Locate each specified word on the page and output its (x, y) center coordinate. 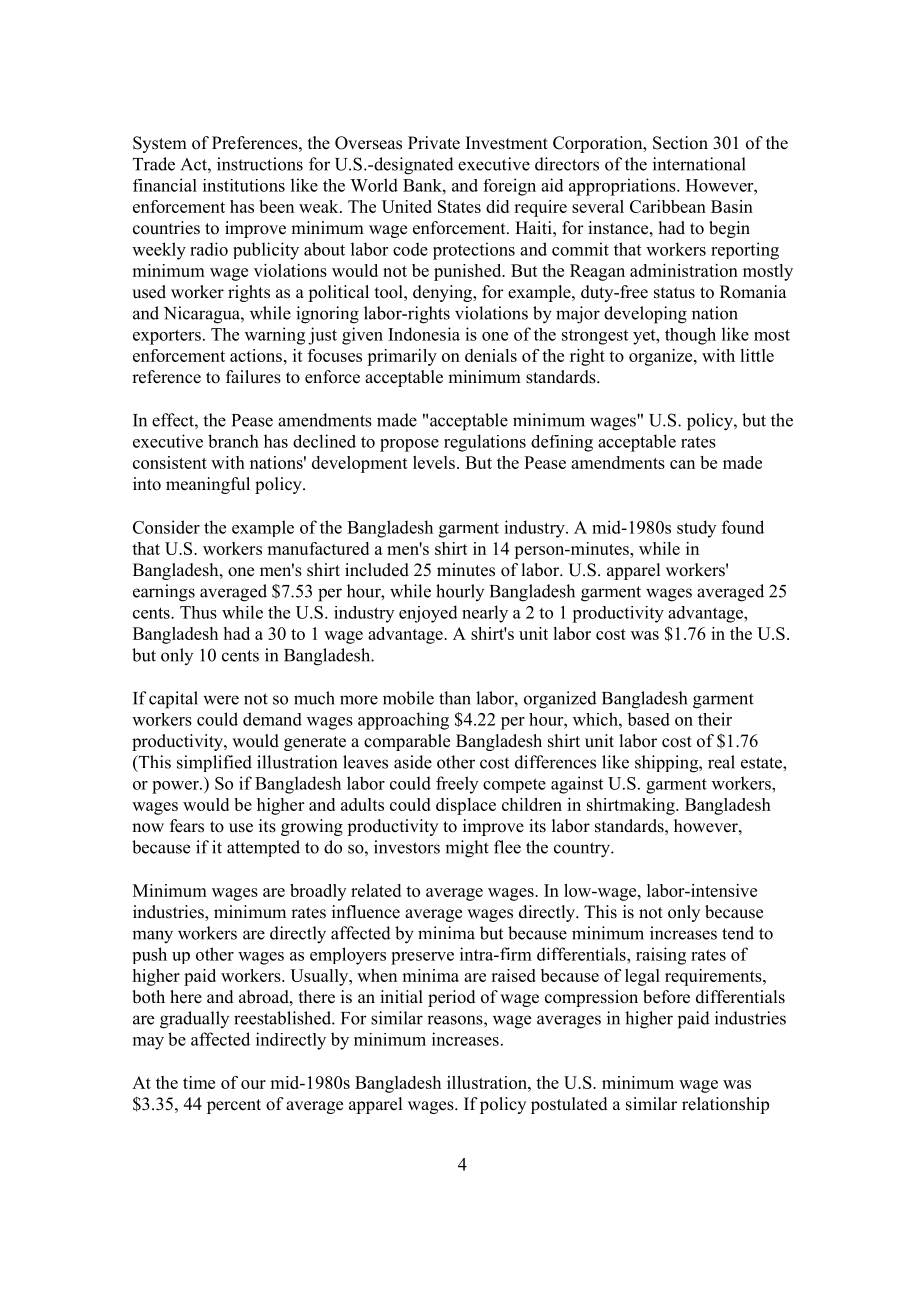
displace (466, 806)
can (682, 464)
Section (680, 143)
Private (434, 143)
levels (434, 462)
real (721, 762)
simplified (214, 763)
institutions (244, 185)
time (199, 1082)
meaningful (208, 485)
